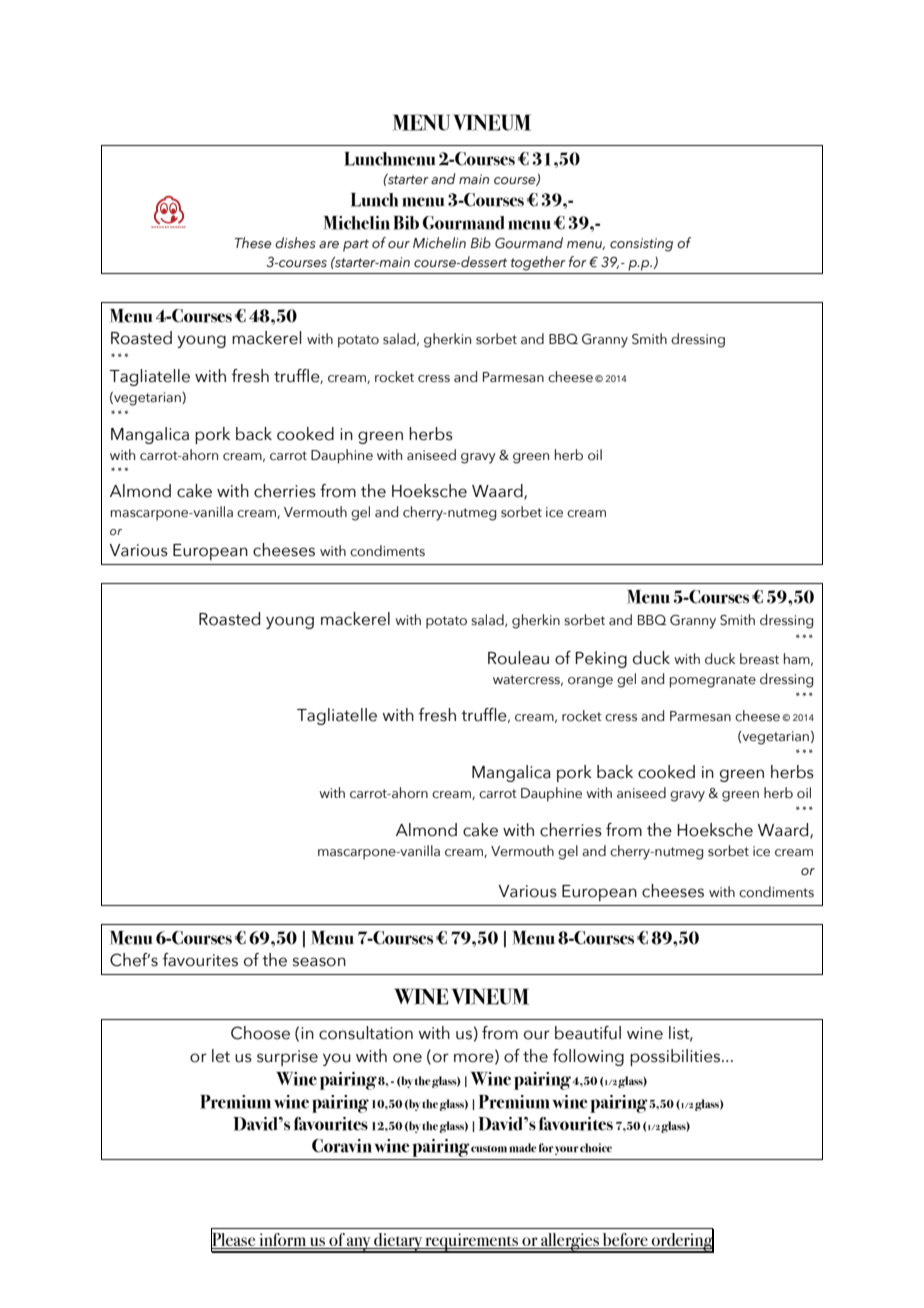 The width and height of the image is (924, 1308). Describe the element at coordinates (713, 681) in the image. I see `pomegranate` at that location.
